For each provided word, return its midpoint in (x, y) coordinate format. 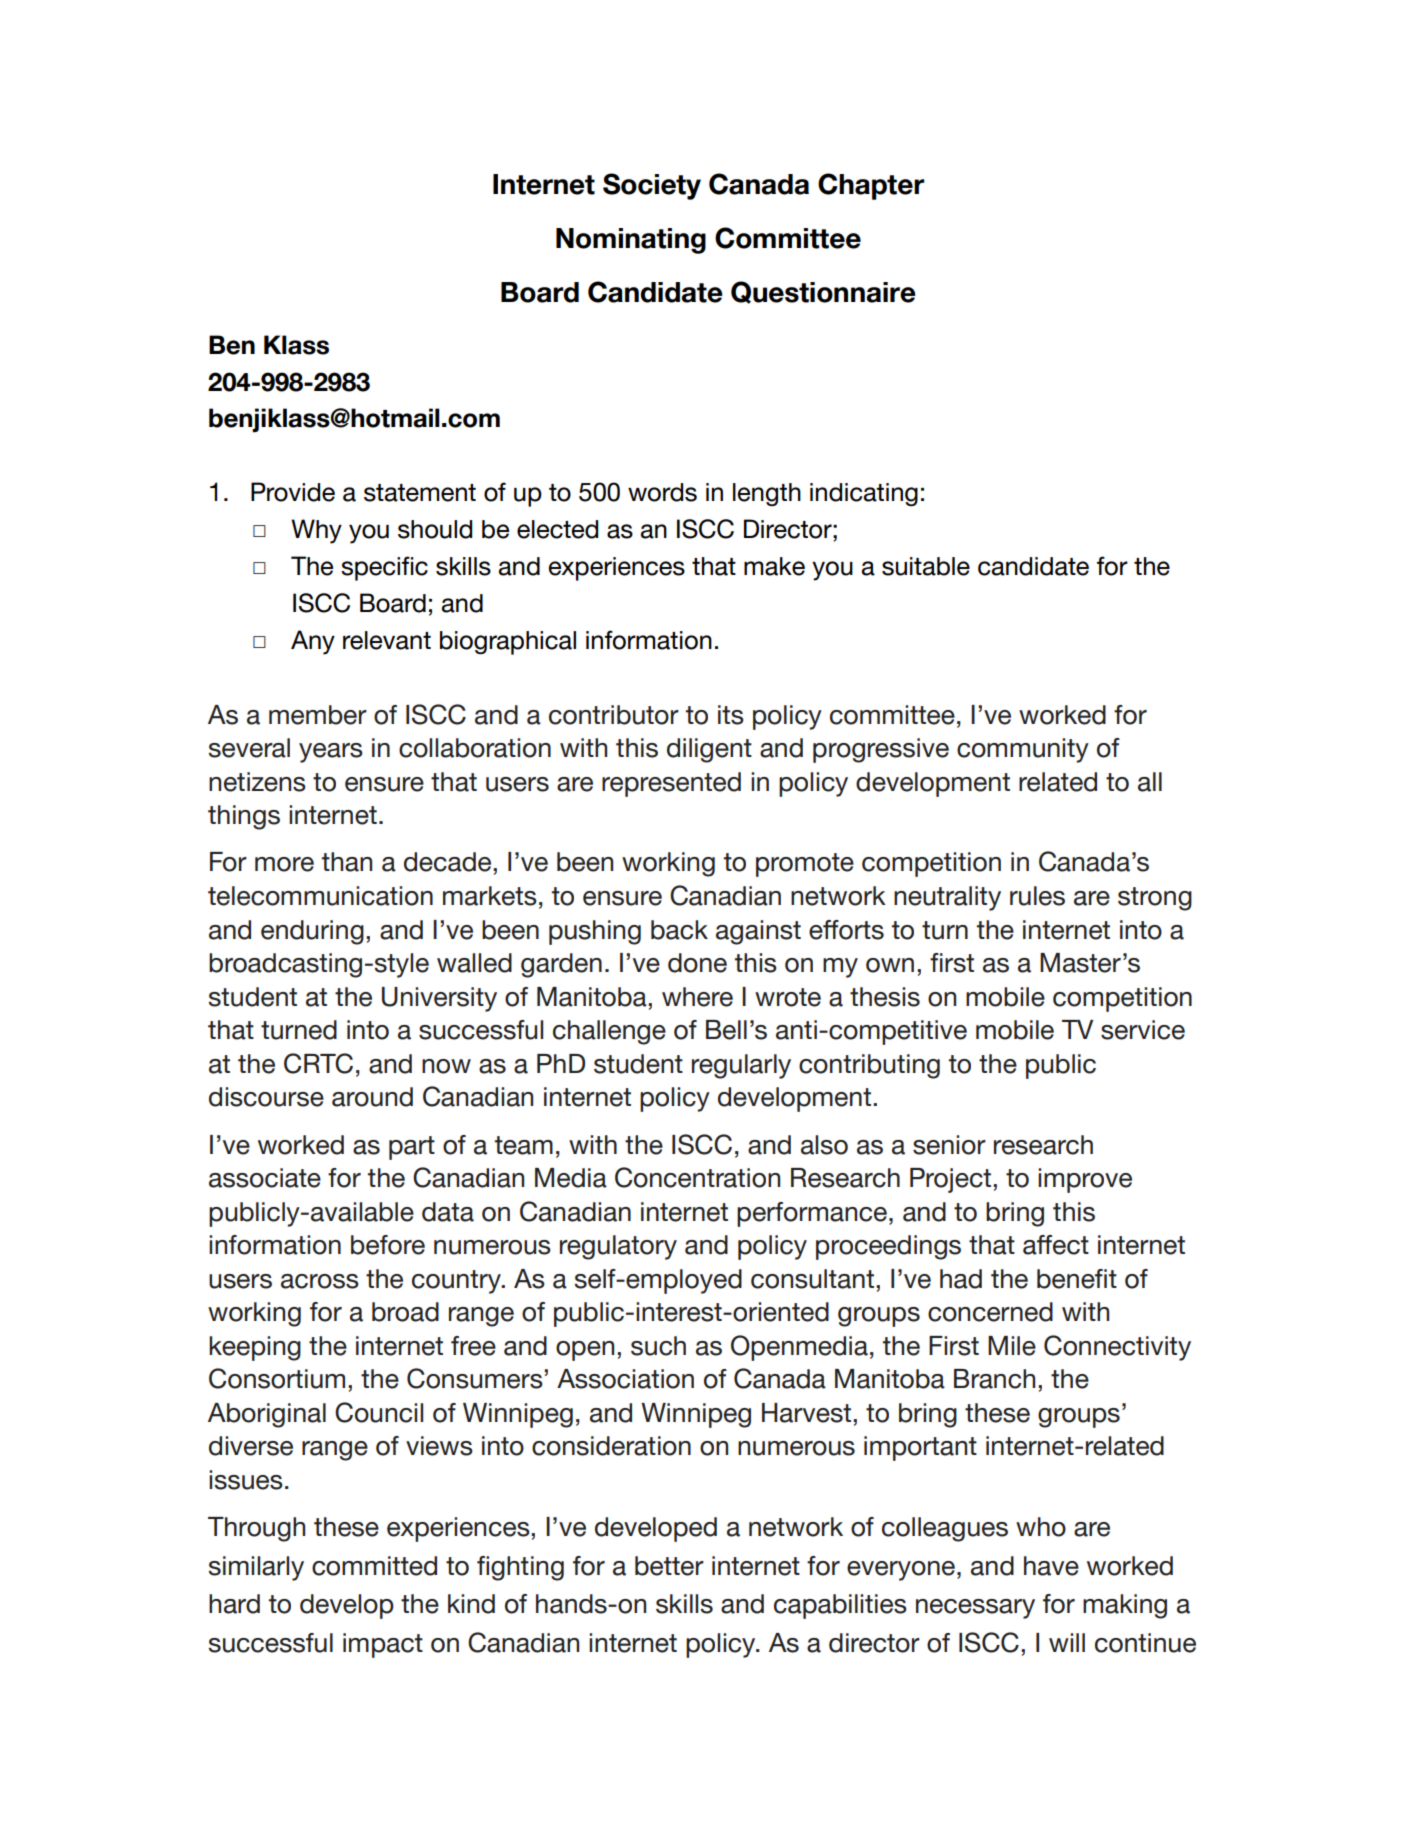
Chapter (871, 186)
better (669, 1566)
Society (652, 186)
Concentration (697, 1177)
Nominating (631, 241)
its (731, 715)
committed (374, 1566)
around (372, 1097)
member (318, 715)
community (1023, 750)
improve (1085, 1180)
